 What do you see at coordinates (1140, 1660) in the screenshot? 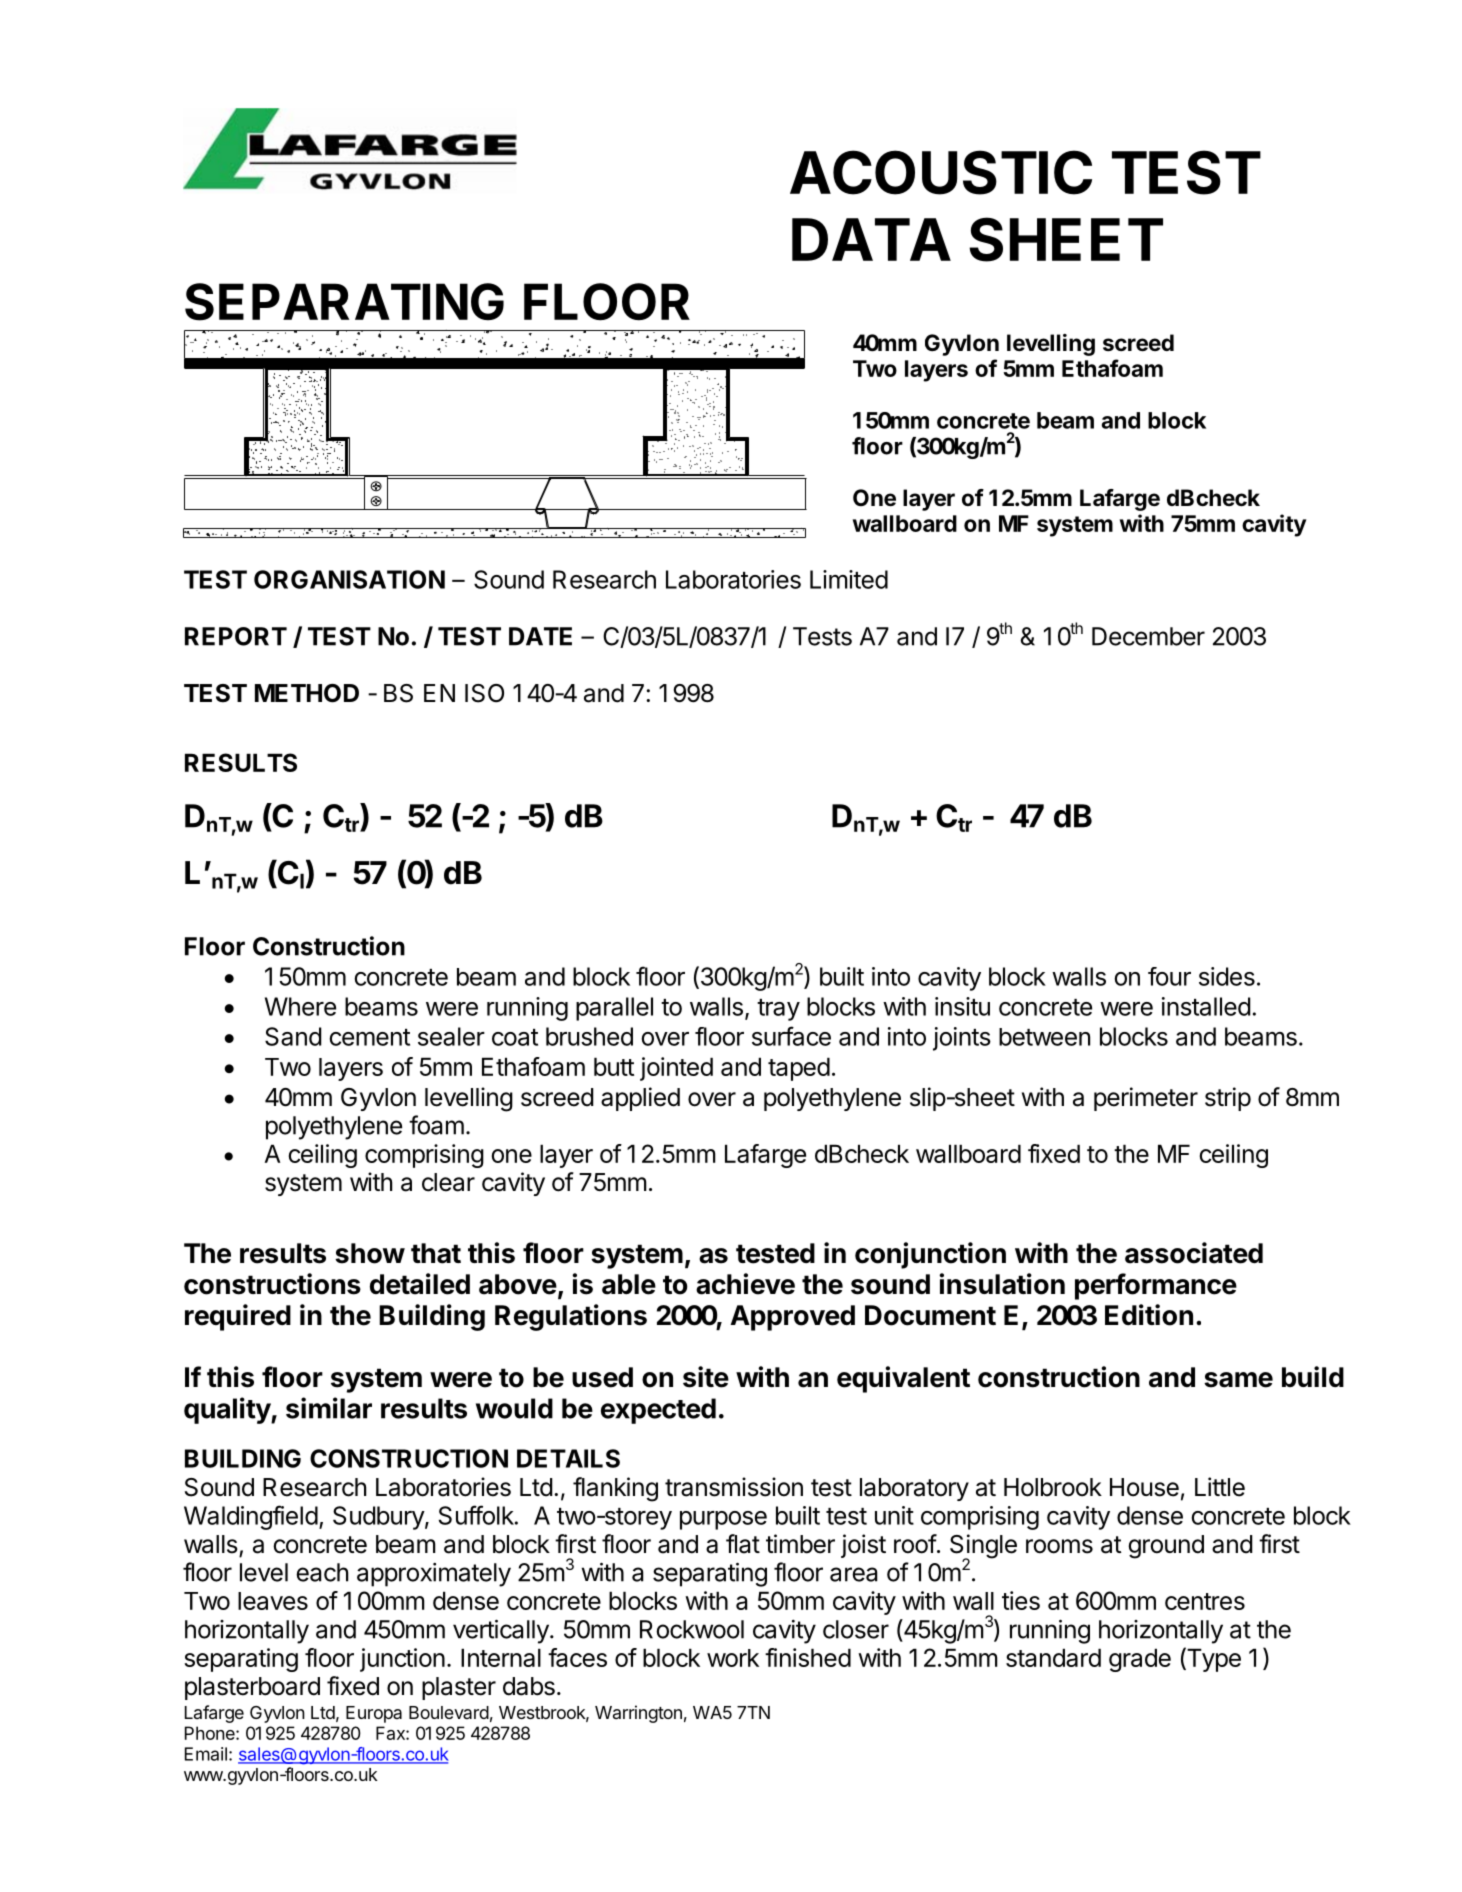
I see `grade` at bounding box center [1140, 1660].
